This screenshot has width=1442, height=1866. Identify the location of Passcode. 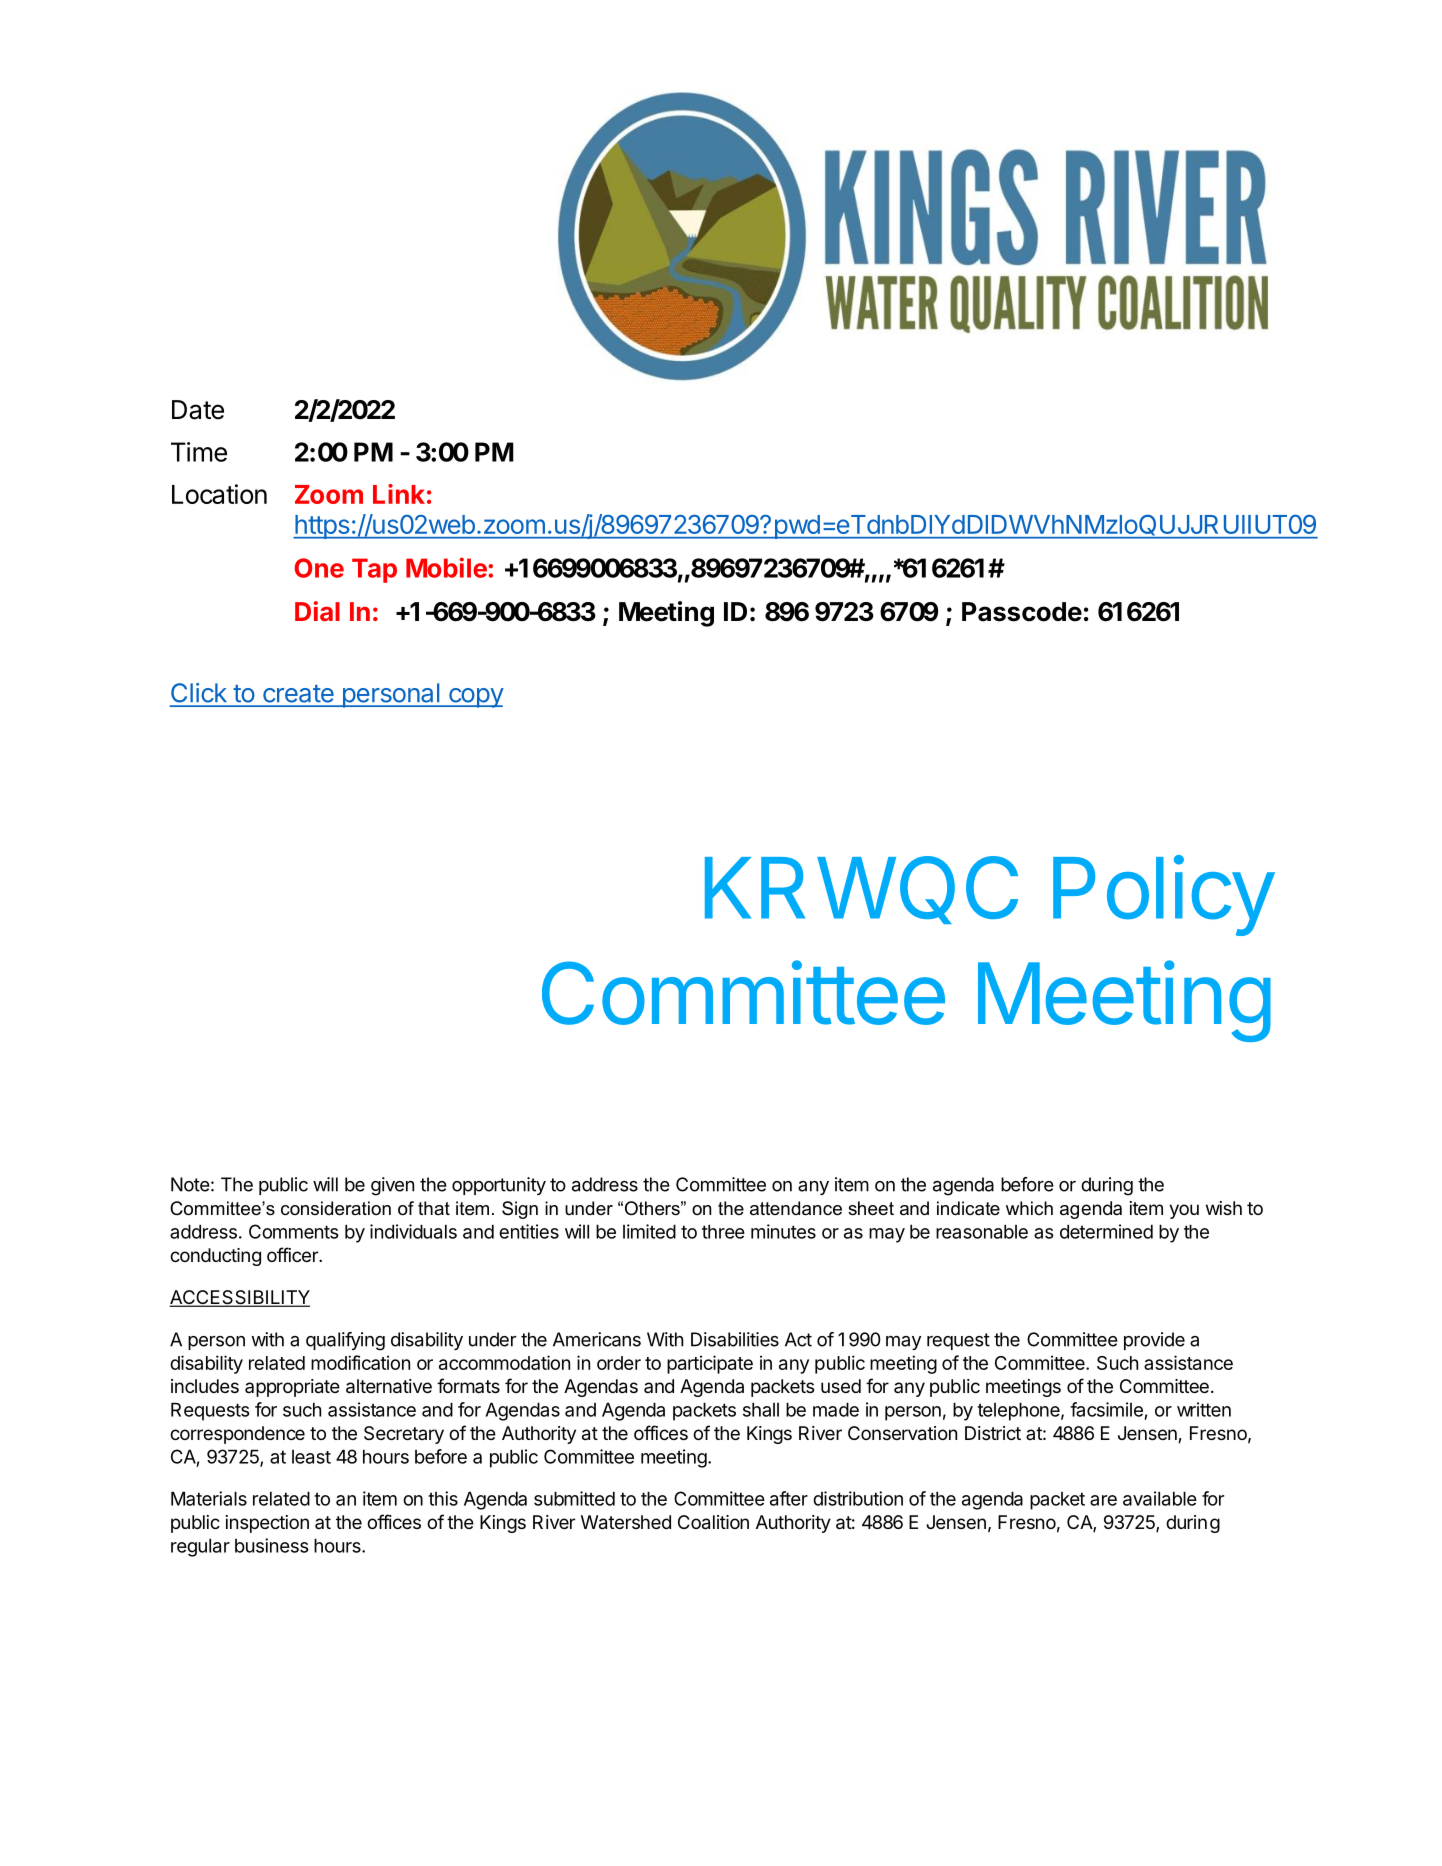
(1022, 612).
